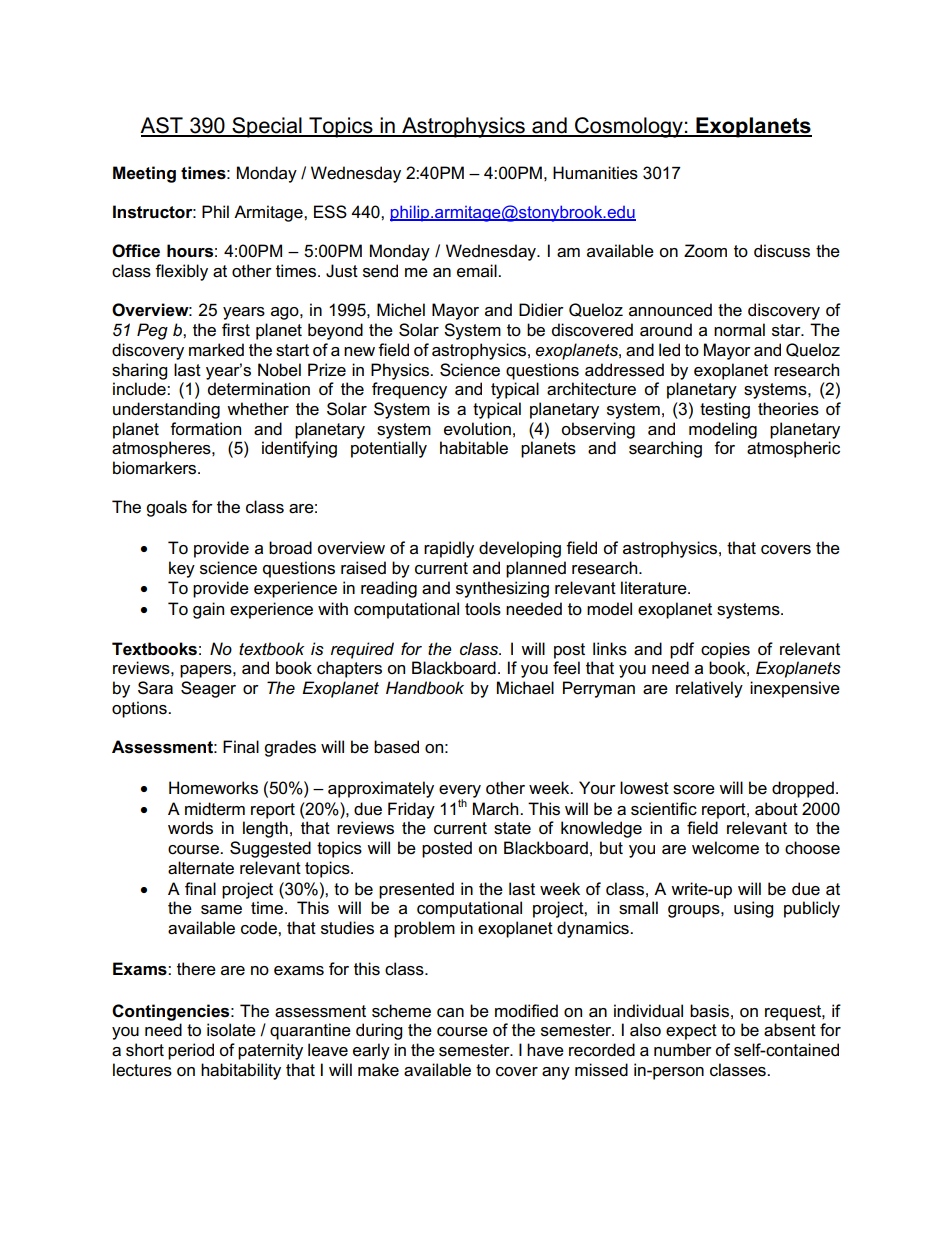 This screenshot has height=1233, width=952. What do you see at coordinates (450, 1013) in the screenshot?
I see `can` at bounding box center [450, 1013].
